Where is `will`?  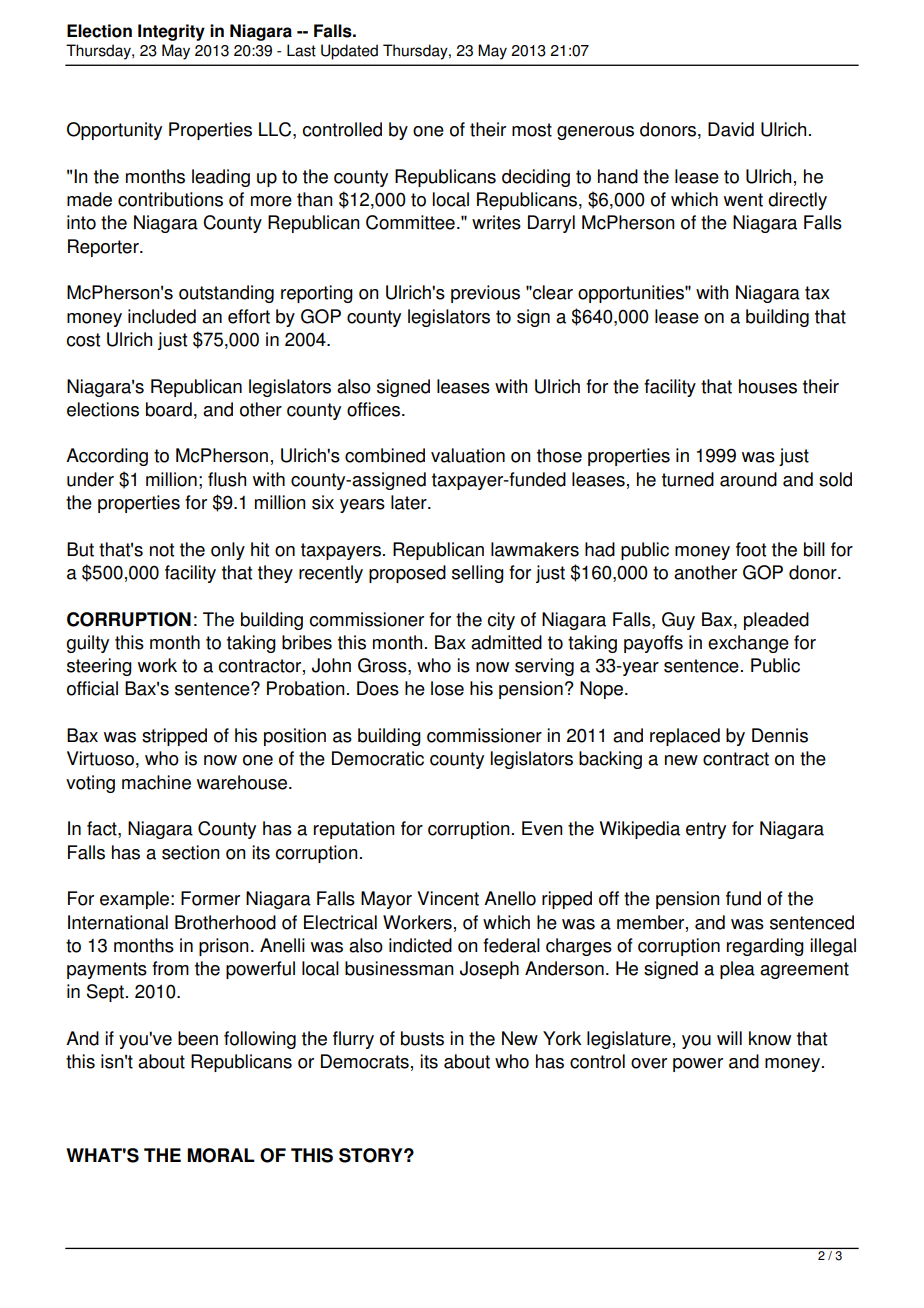
will is located at coordinates (729, 1038).
